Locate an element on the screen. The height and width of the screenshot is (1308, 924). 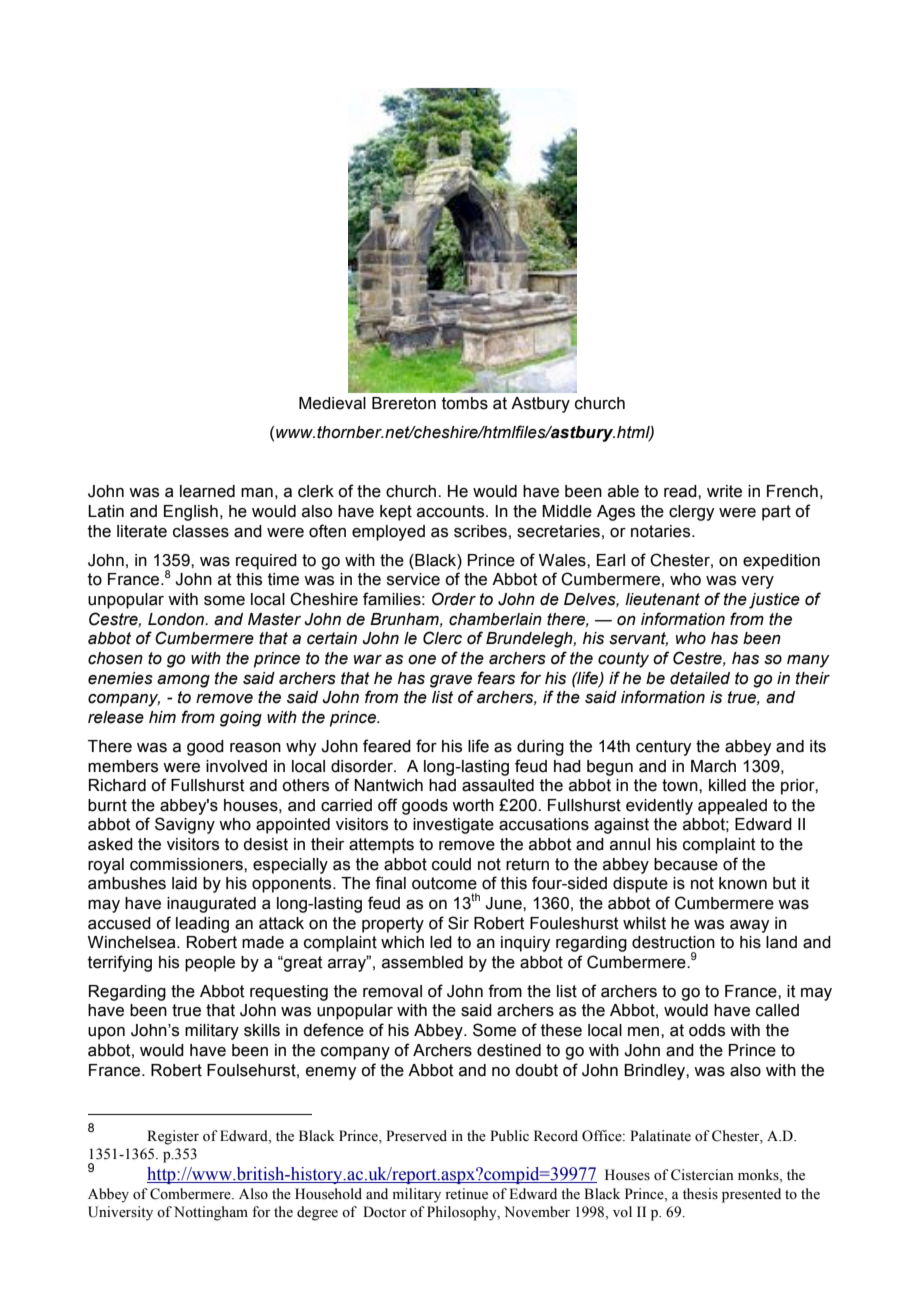
learned is located at coordinates (207, 491).
